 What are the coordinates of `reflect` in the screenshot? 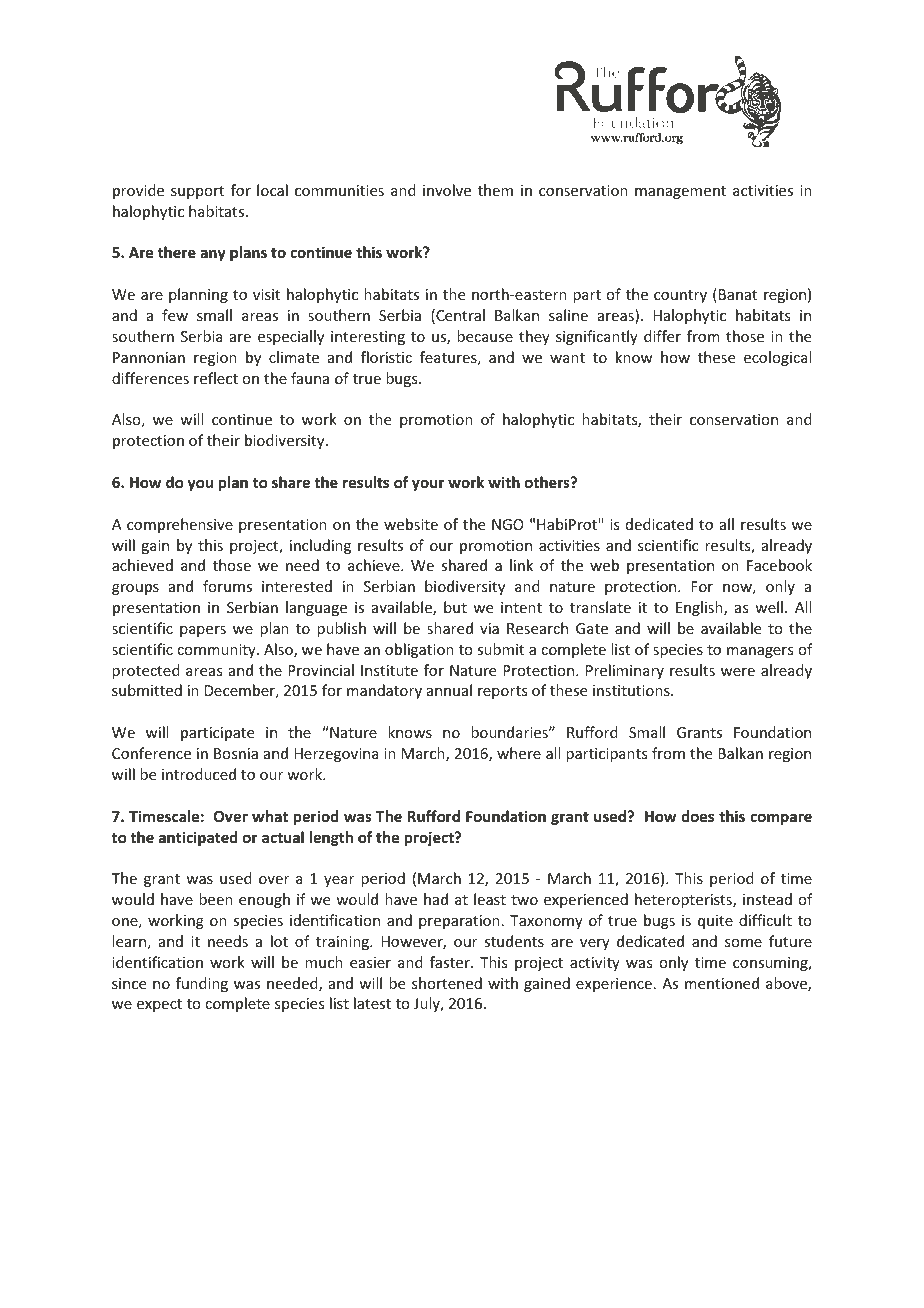 It's located at (216, 378).
